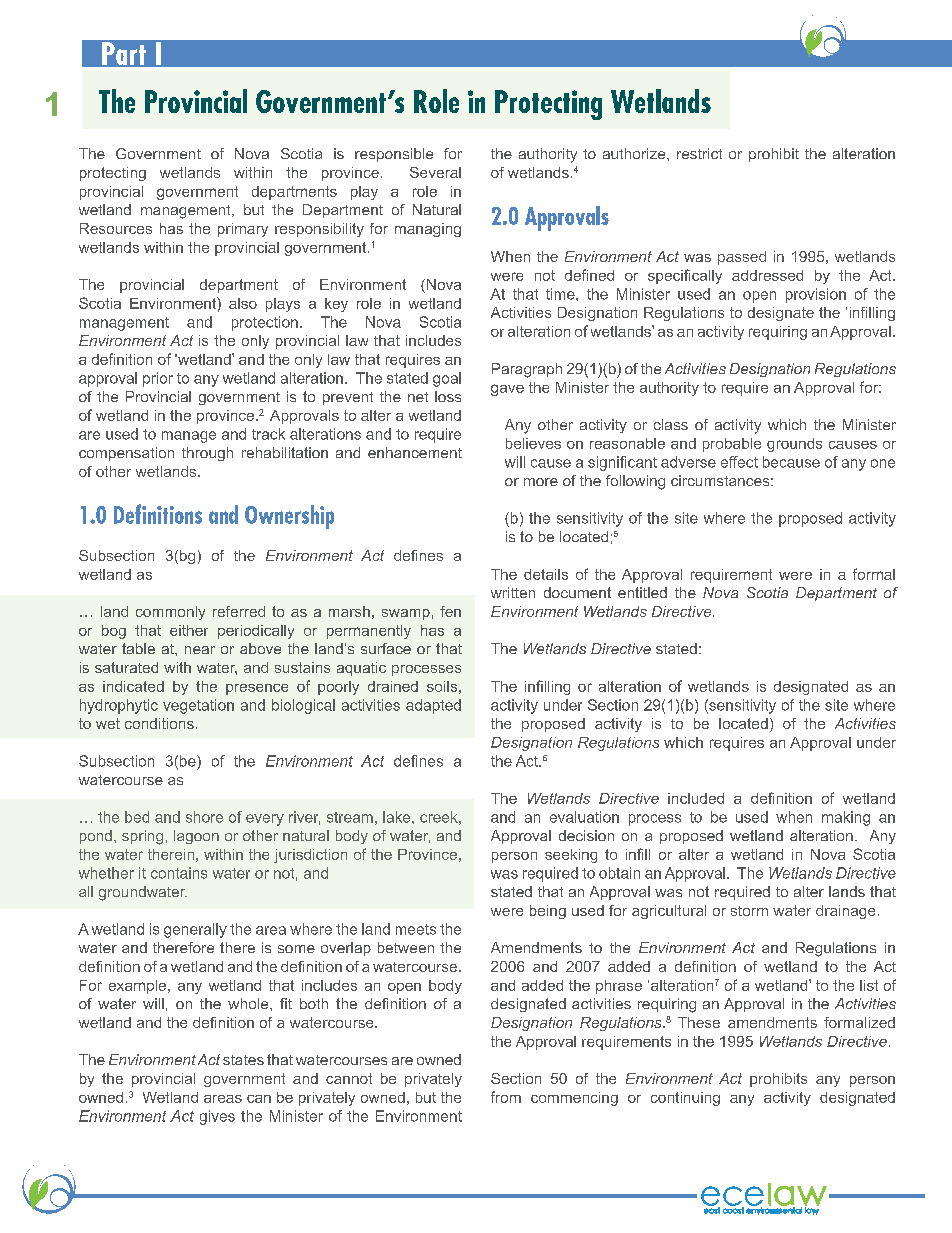 This document has height=1233, width=952. I want to click on fen, so click(450, 611).
